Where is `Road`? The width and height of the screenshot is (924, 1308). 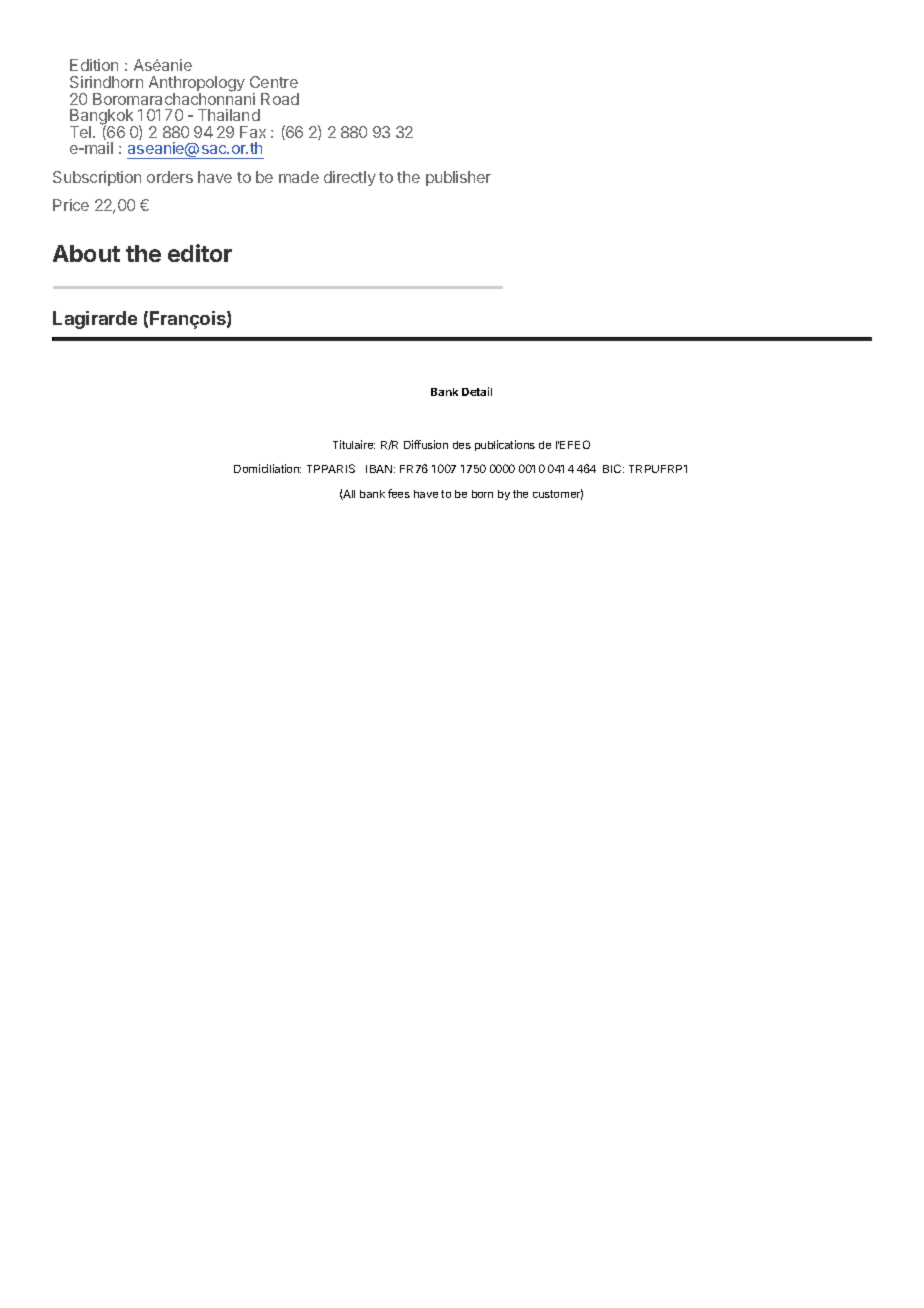 Road is located at coordinates (280, 99).
